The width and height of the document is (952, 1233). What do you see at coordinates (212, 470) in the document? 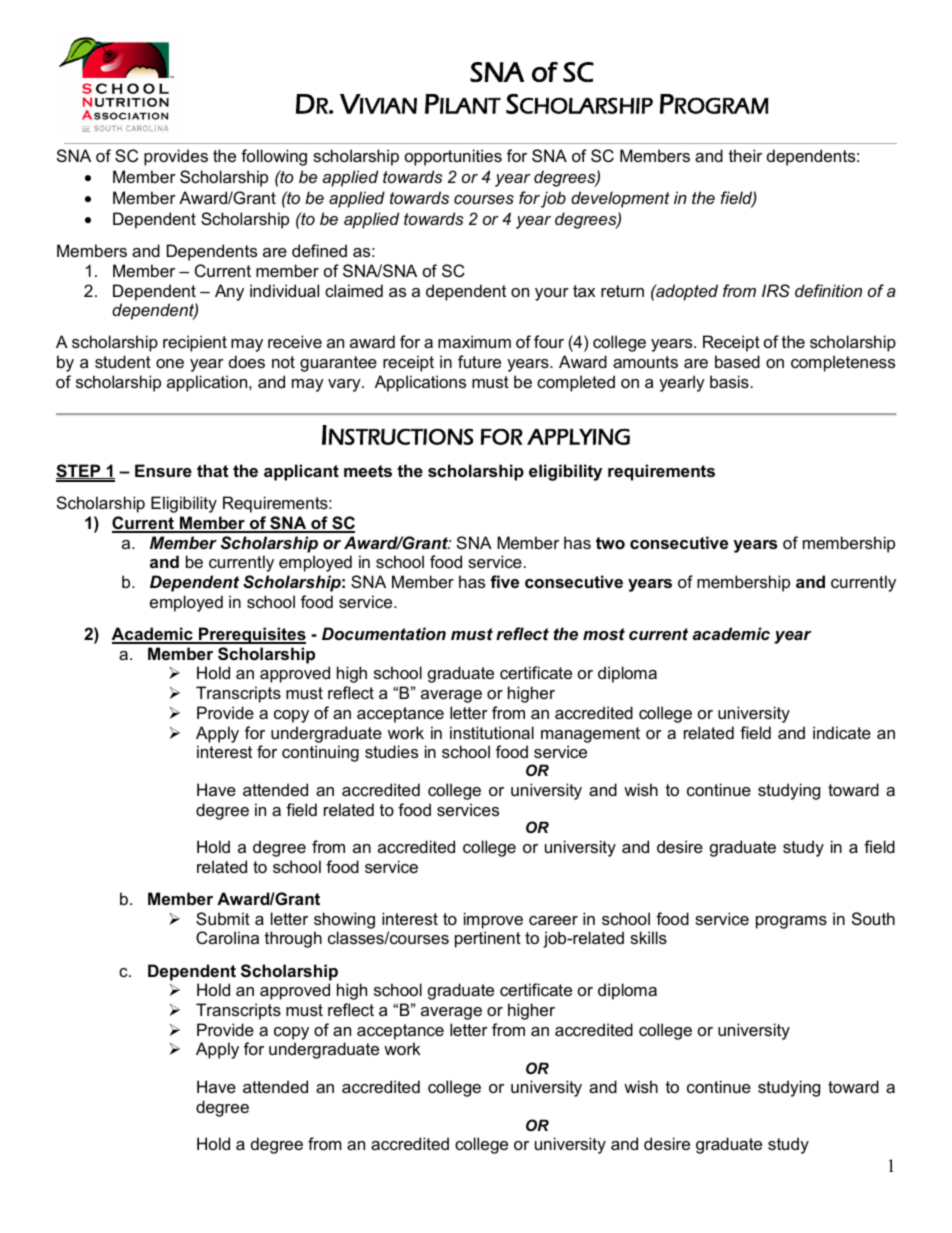
I see `that` at bounding box center [212, 470].
